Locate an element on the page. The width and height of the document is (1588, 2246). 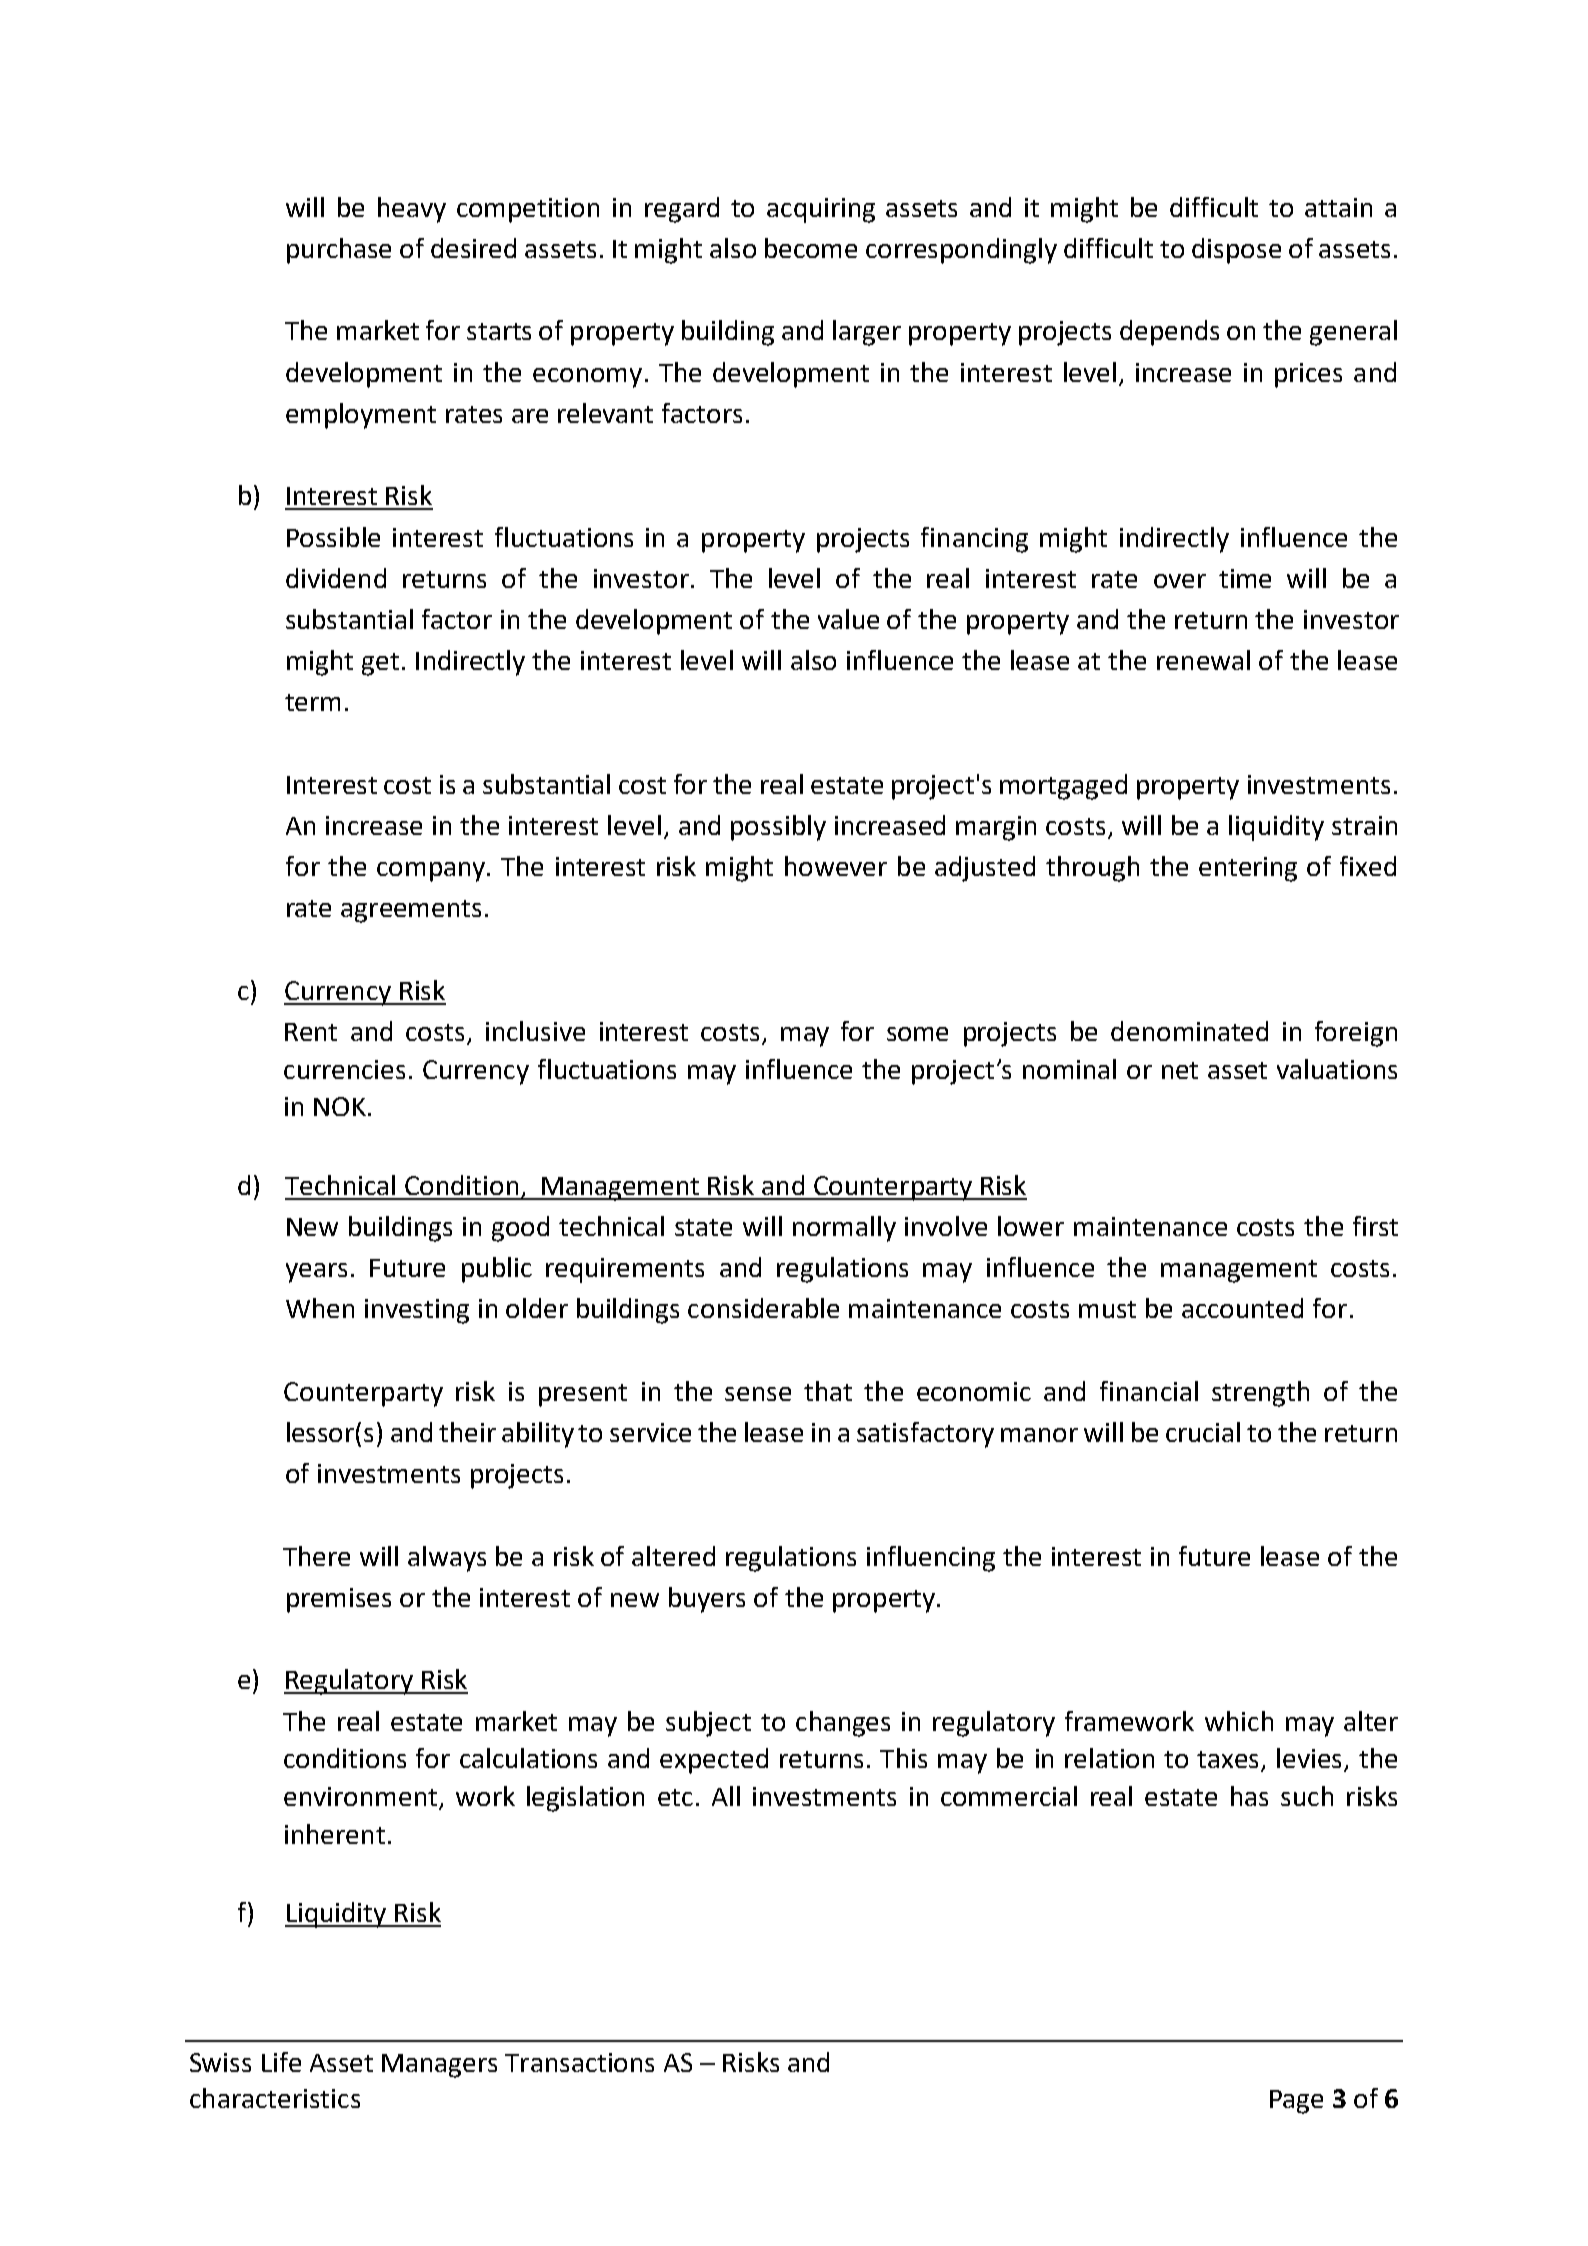
purchase is located at coordinates (339, 251).
